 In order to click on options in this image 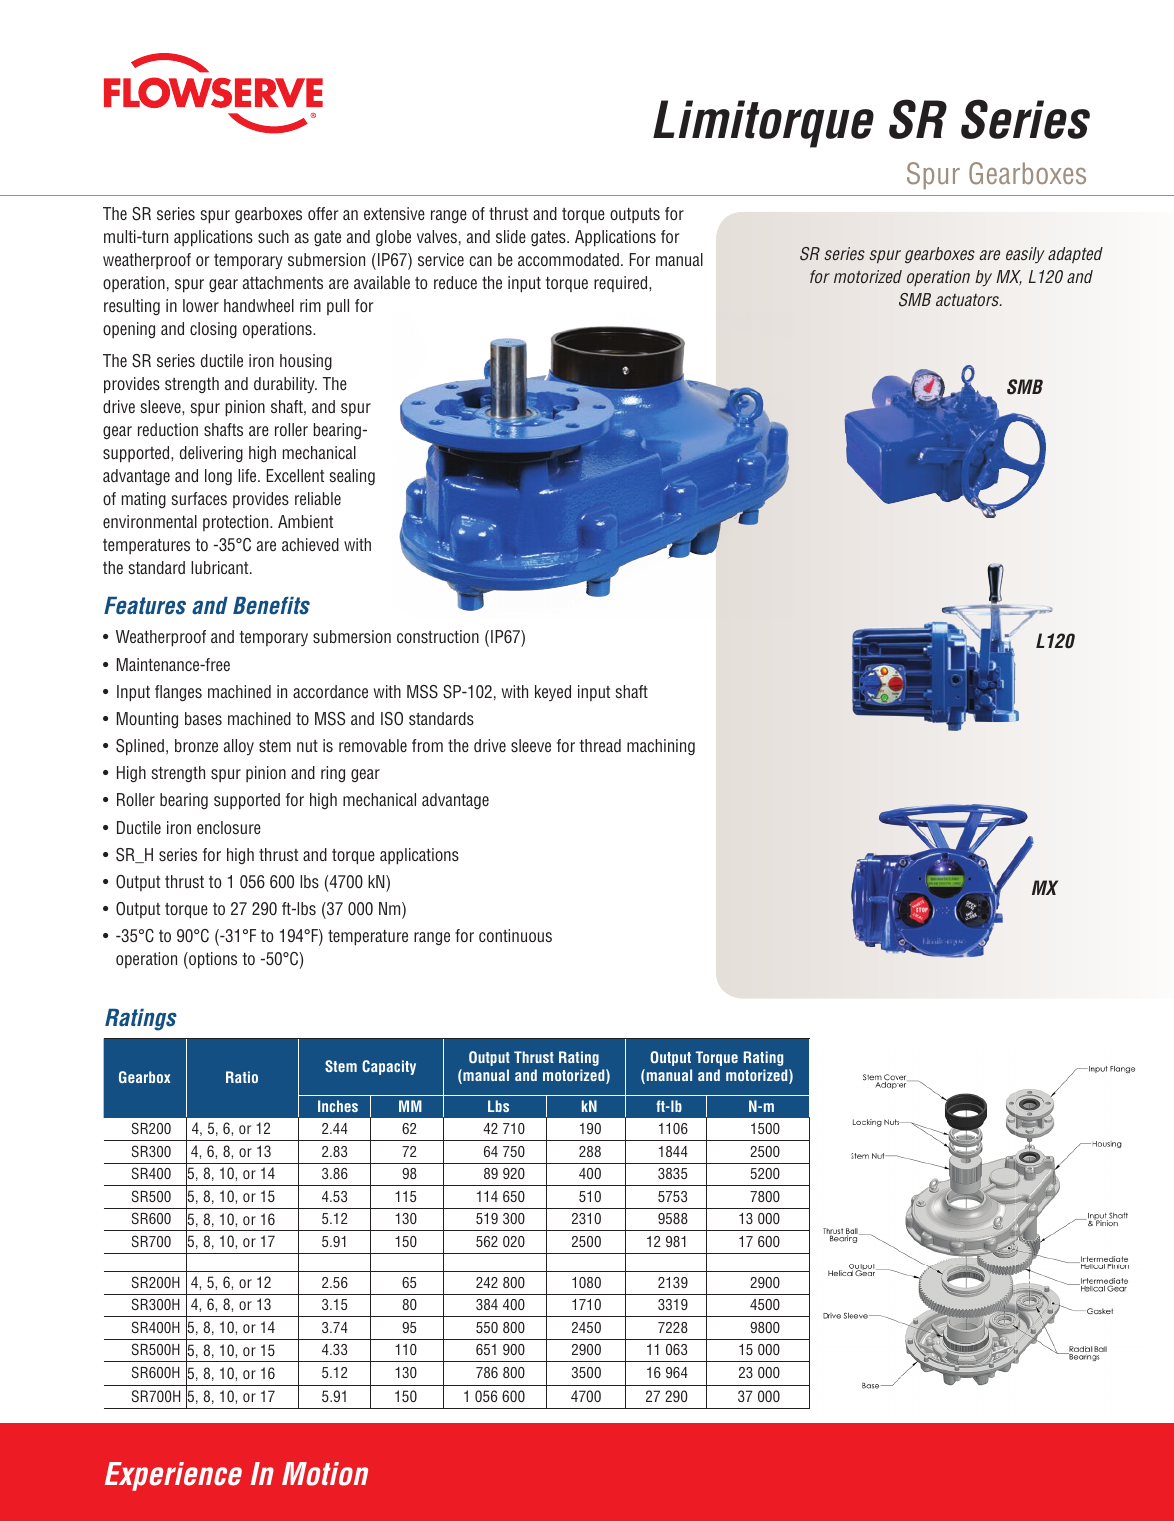, I will do `click(212, 960)`.
